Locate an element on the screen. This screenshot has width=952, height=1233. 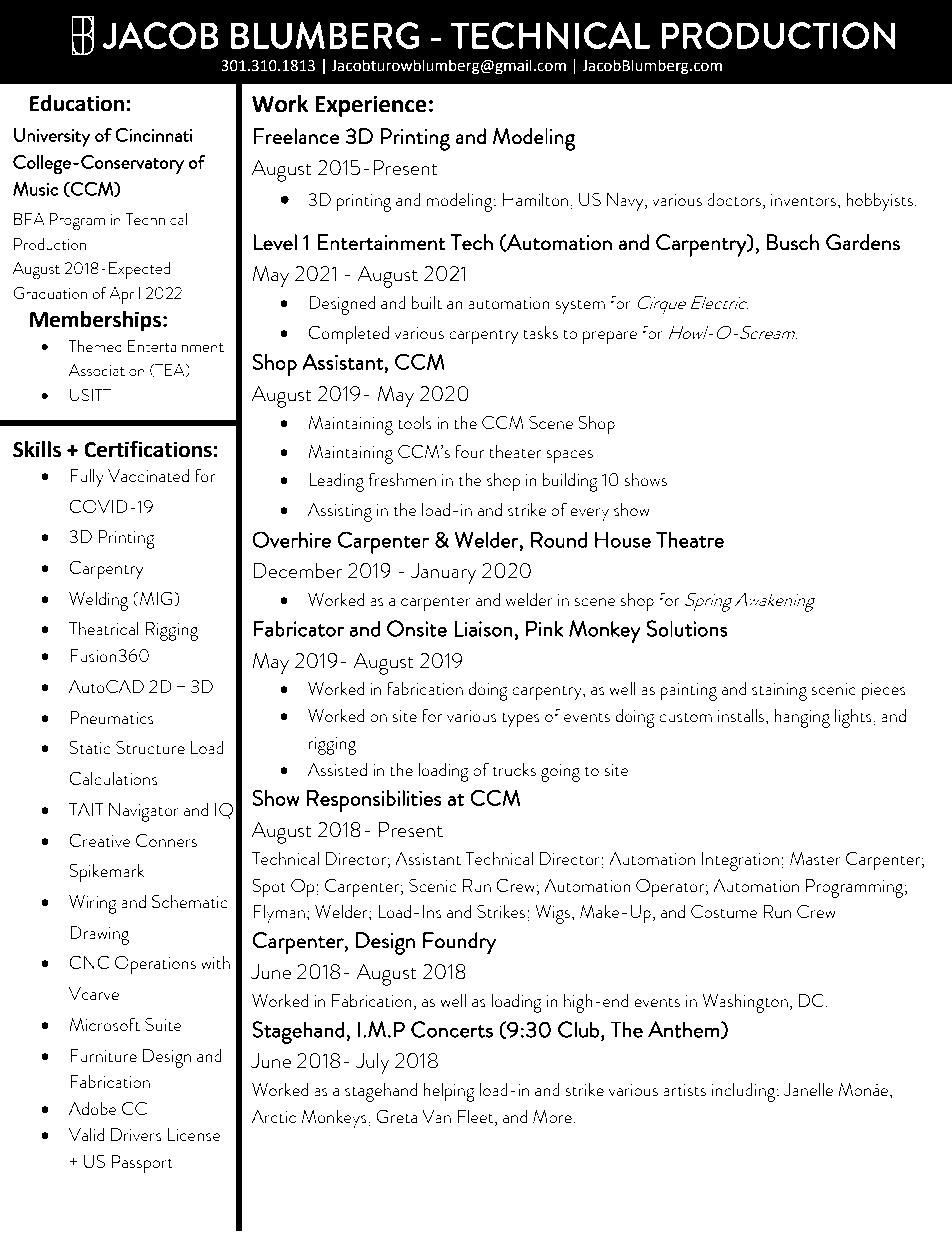
trucks is located at coordinates (514, 769).
